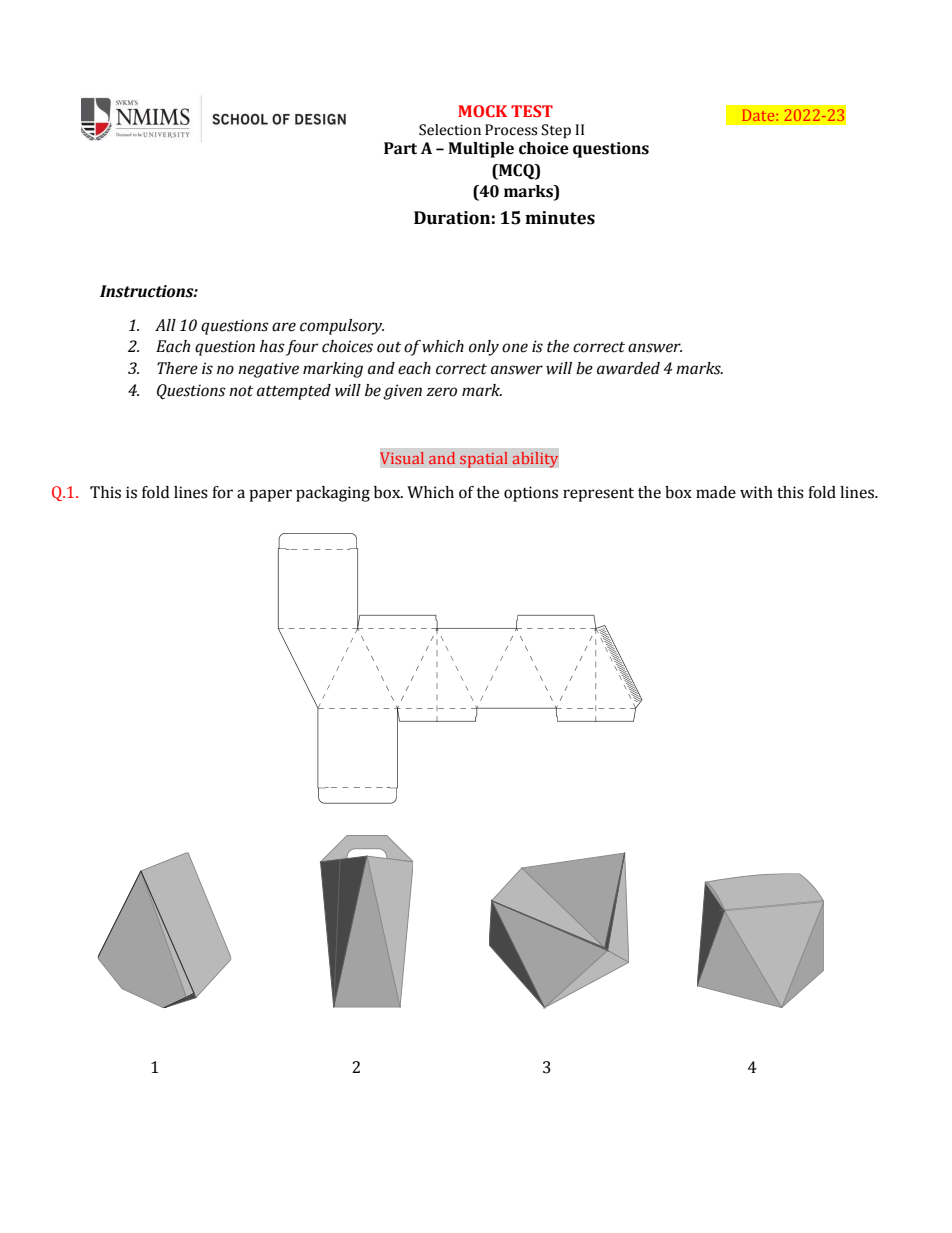  What do you see at coordinates (441, 392) in the page?
I see `zero` at bounding box center [441, 392].
